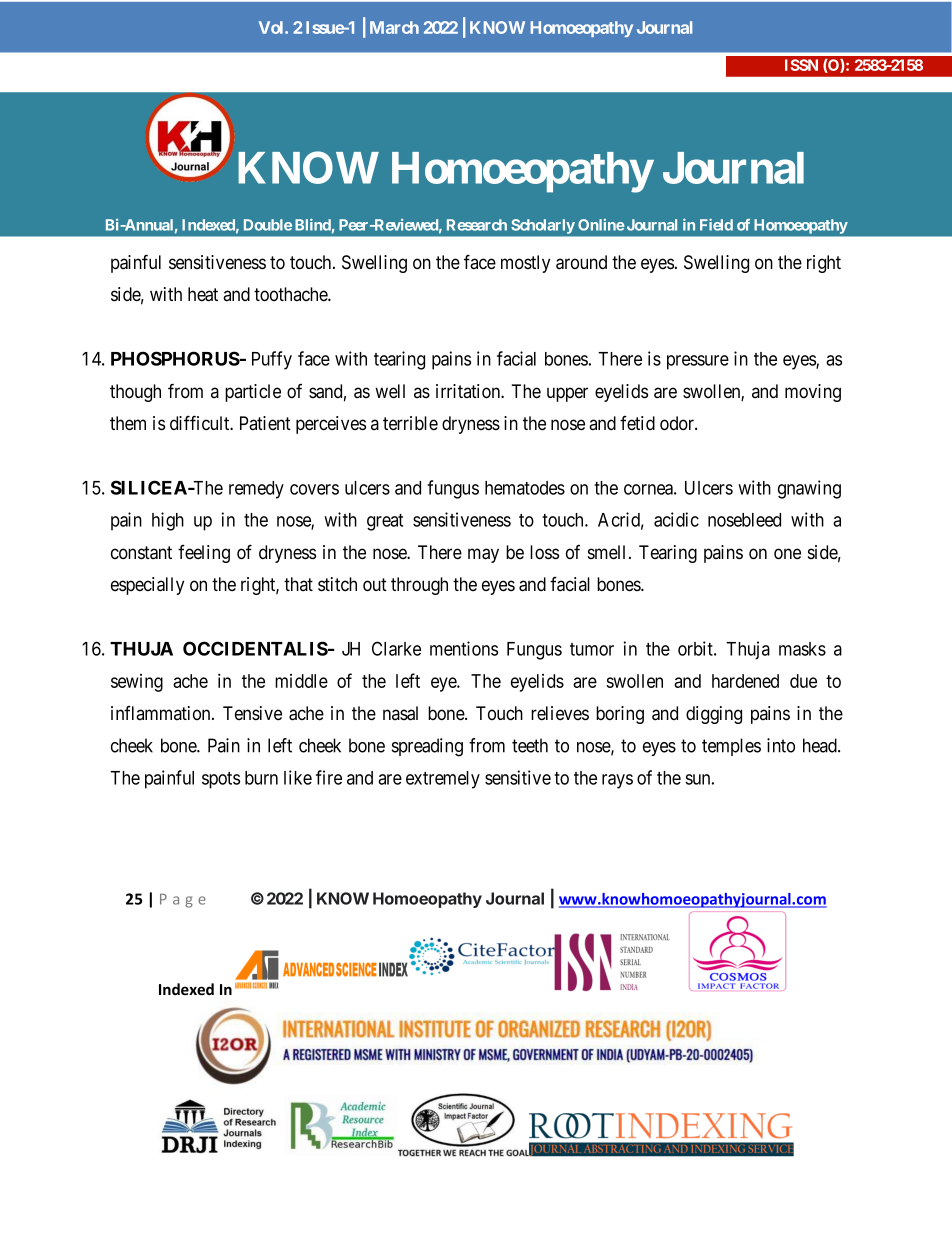 Image resolution: width=952 pixels, height=1233 pixels. Describe the element at coordinates (272, 27) in the page. I see `Vol` at that location.
